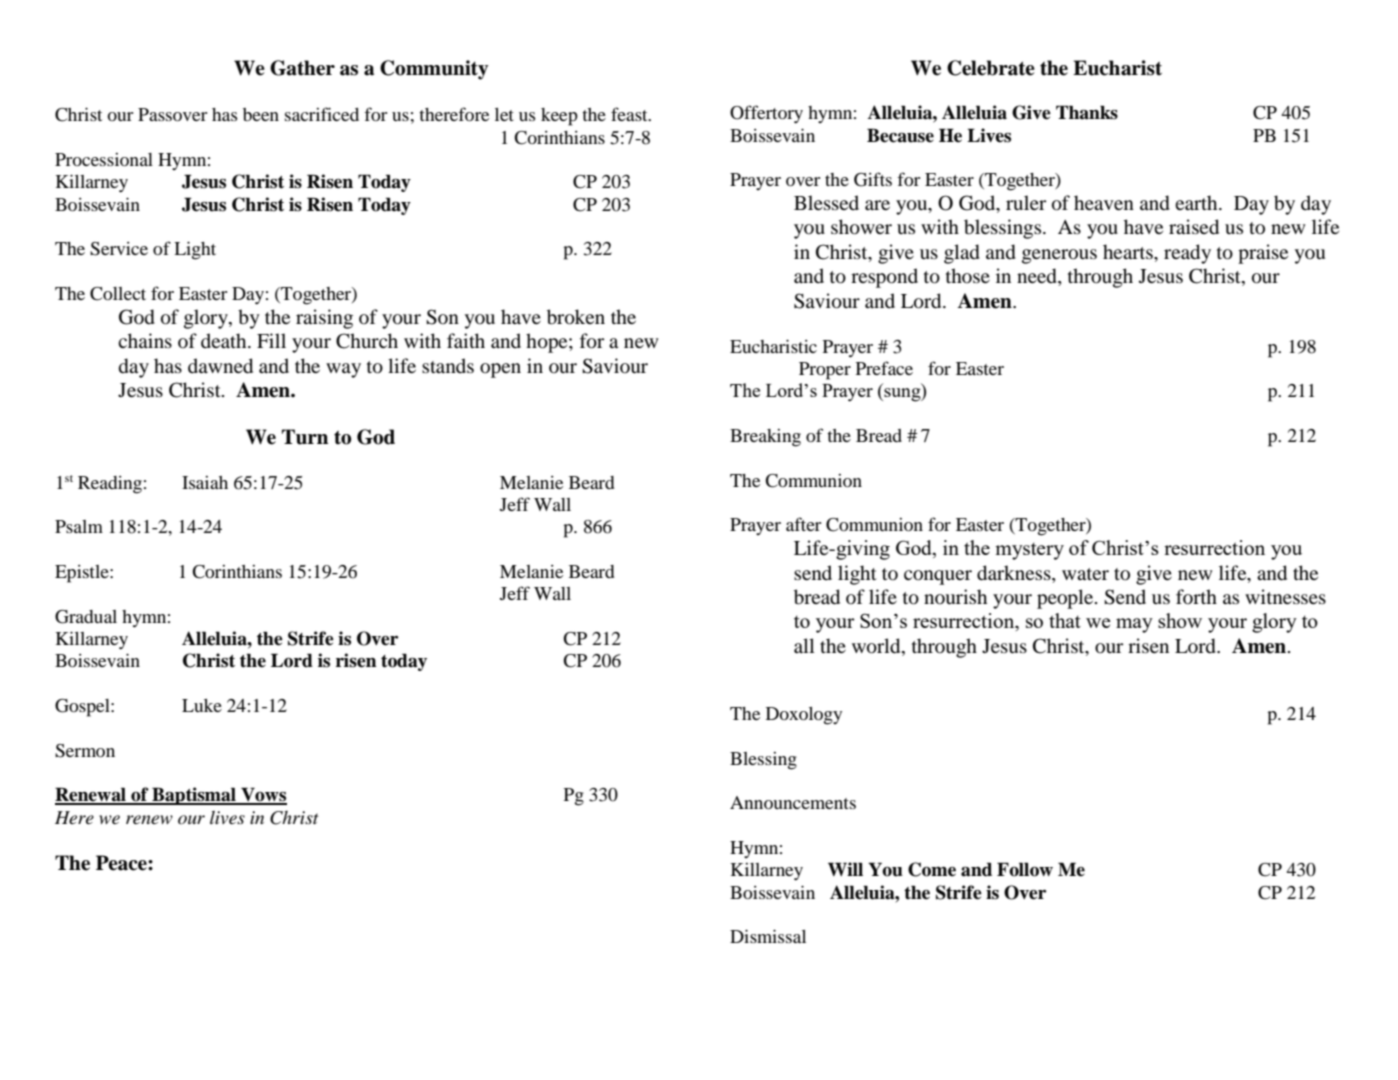  I want to click on mystery, so click(1029, 551).
